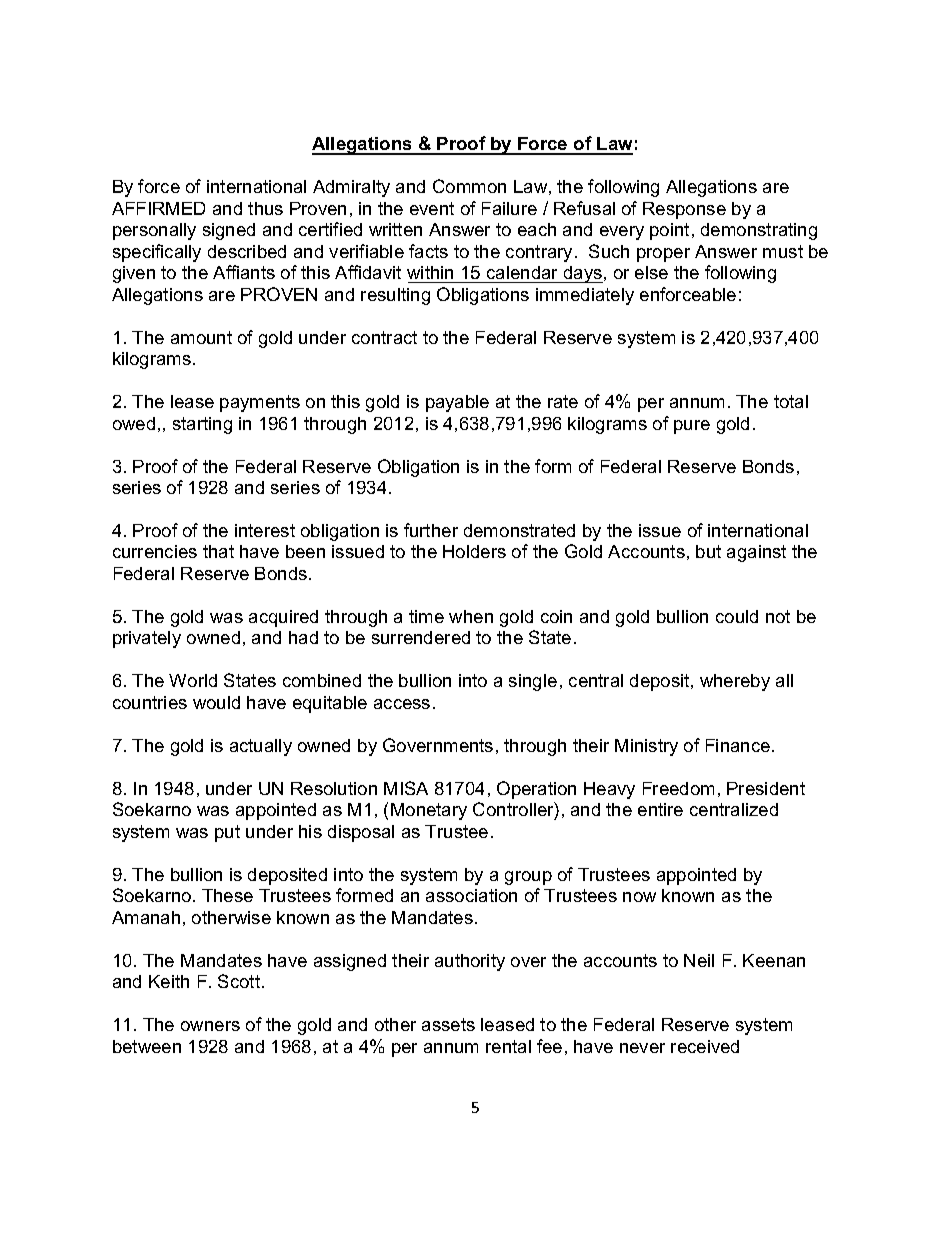  What do you see at coordinates (684, 210) in the screenshot?
I see `Response` at bounding box center [684, 210].
